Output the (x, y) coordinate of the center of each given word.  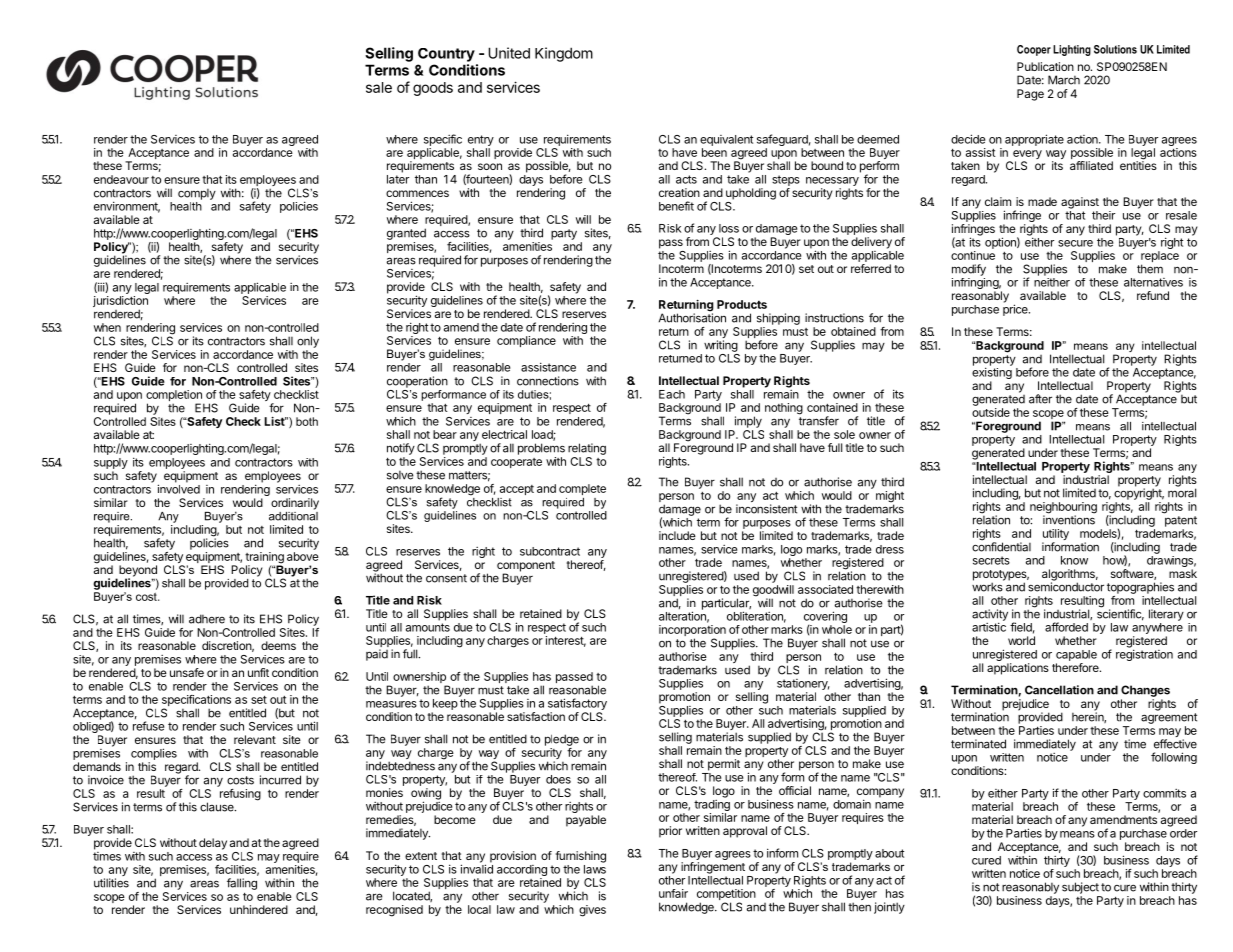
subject (1080, 888)
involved (179, 489)
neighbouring (1063, 509)
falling (242, 884)
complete (582, 489)
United (509, 53)
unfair (673, 893)
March (1064, 80)
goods (433, 89)
